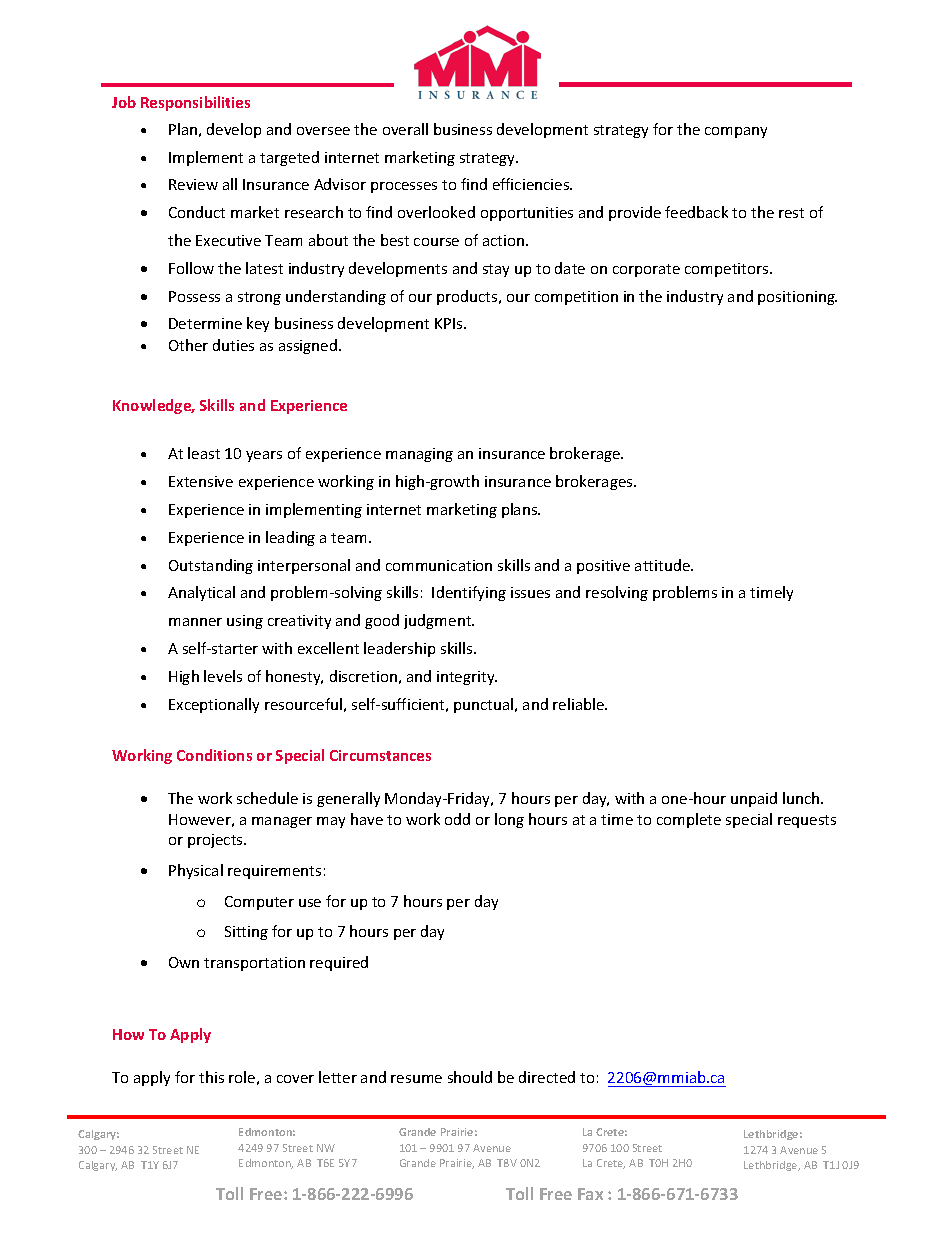 Image resolution: width=952 pixels, height=1233 pixels. What do you see at coordinates (470, 1077) in the screenshot?
I see `should` at bounding box center [470, 1077].
